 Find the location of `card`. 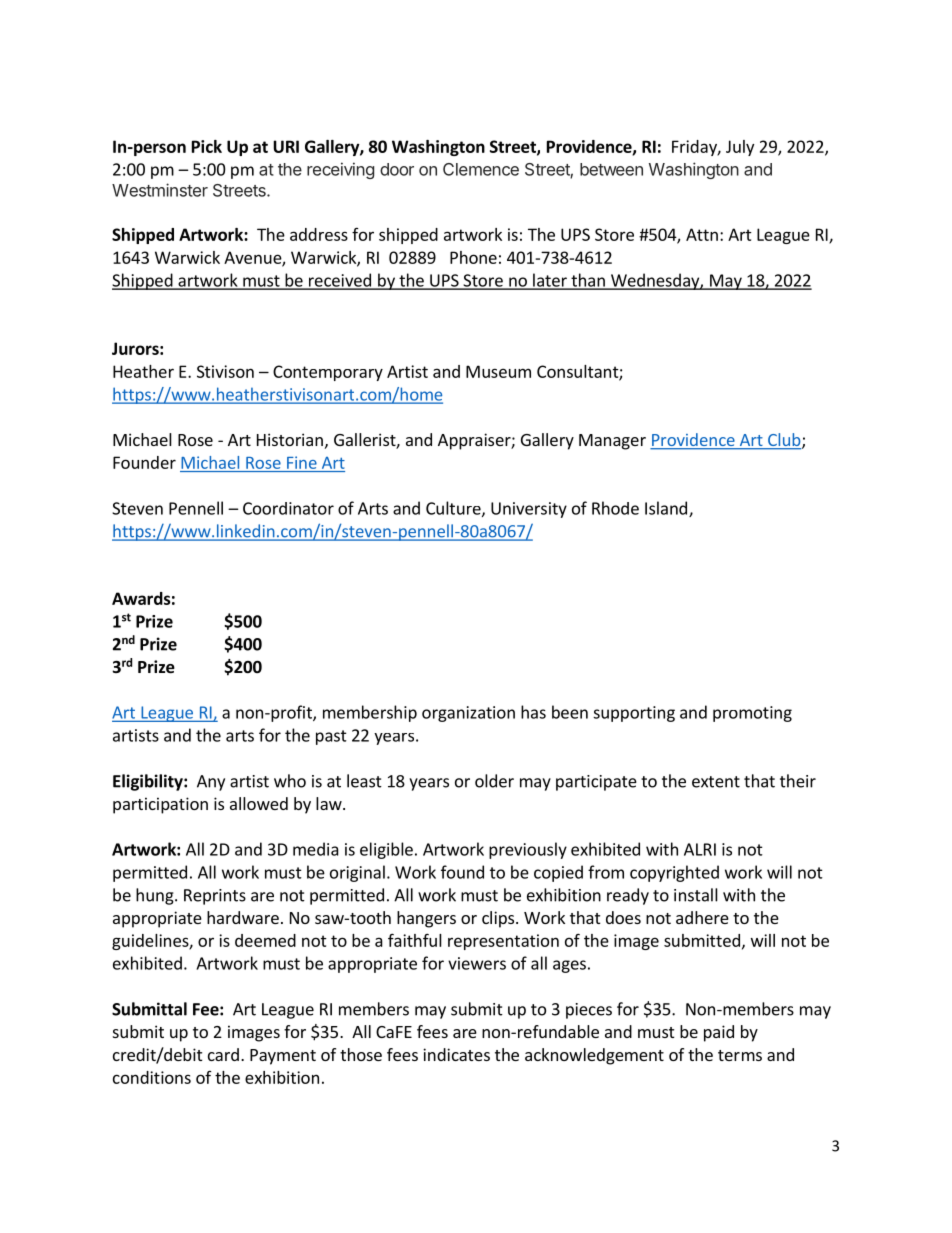

card is located at coordinates (223, 1054).
